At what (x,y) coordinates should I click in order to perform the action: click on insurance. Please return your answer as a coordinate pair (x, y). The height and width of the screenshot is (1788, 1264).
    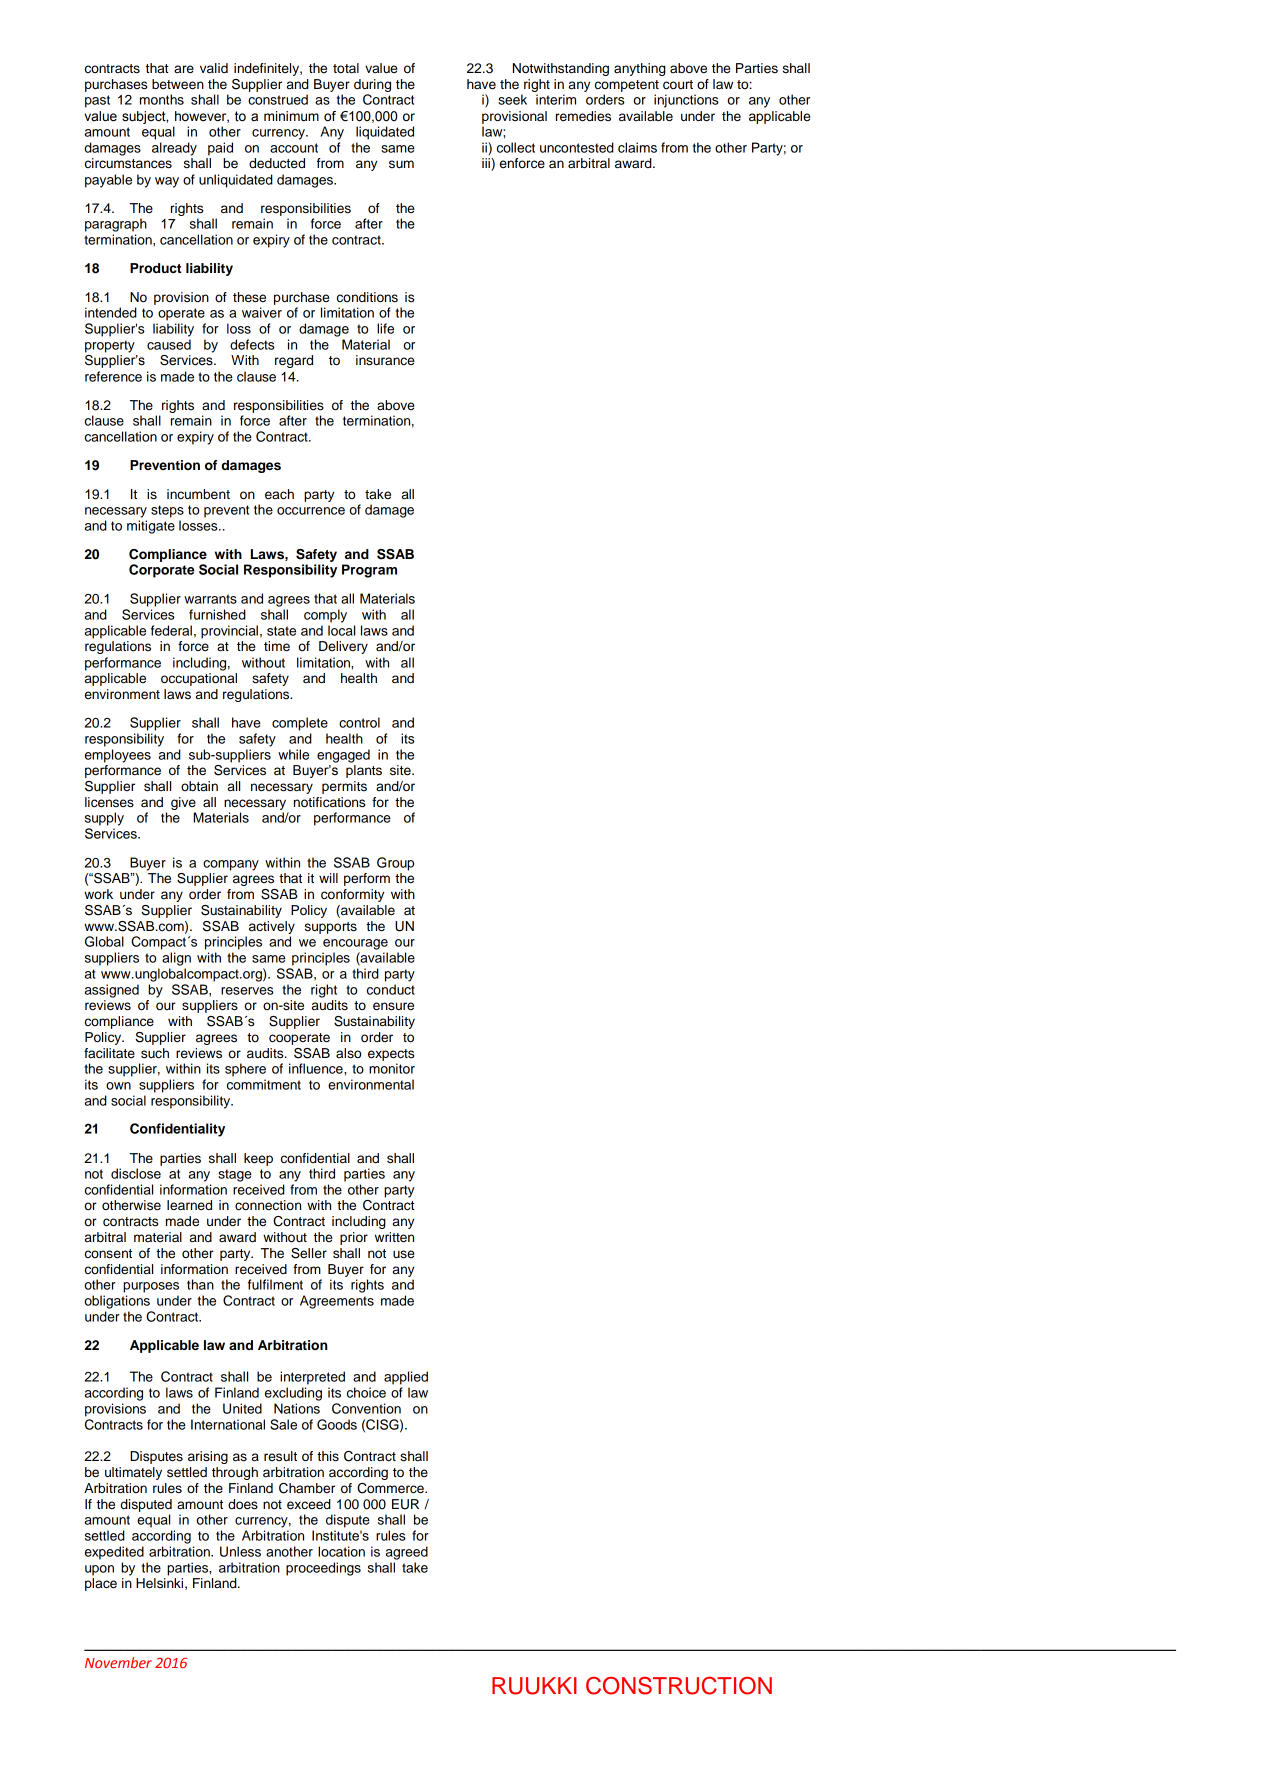
    Looking at the image, I should click on (385, 360).
